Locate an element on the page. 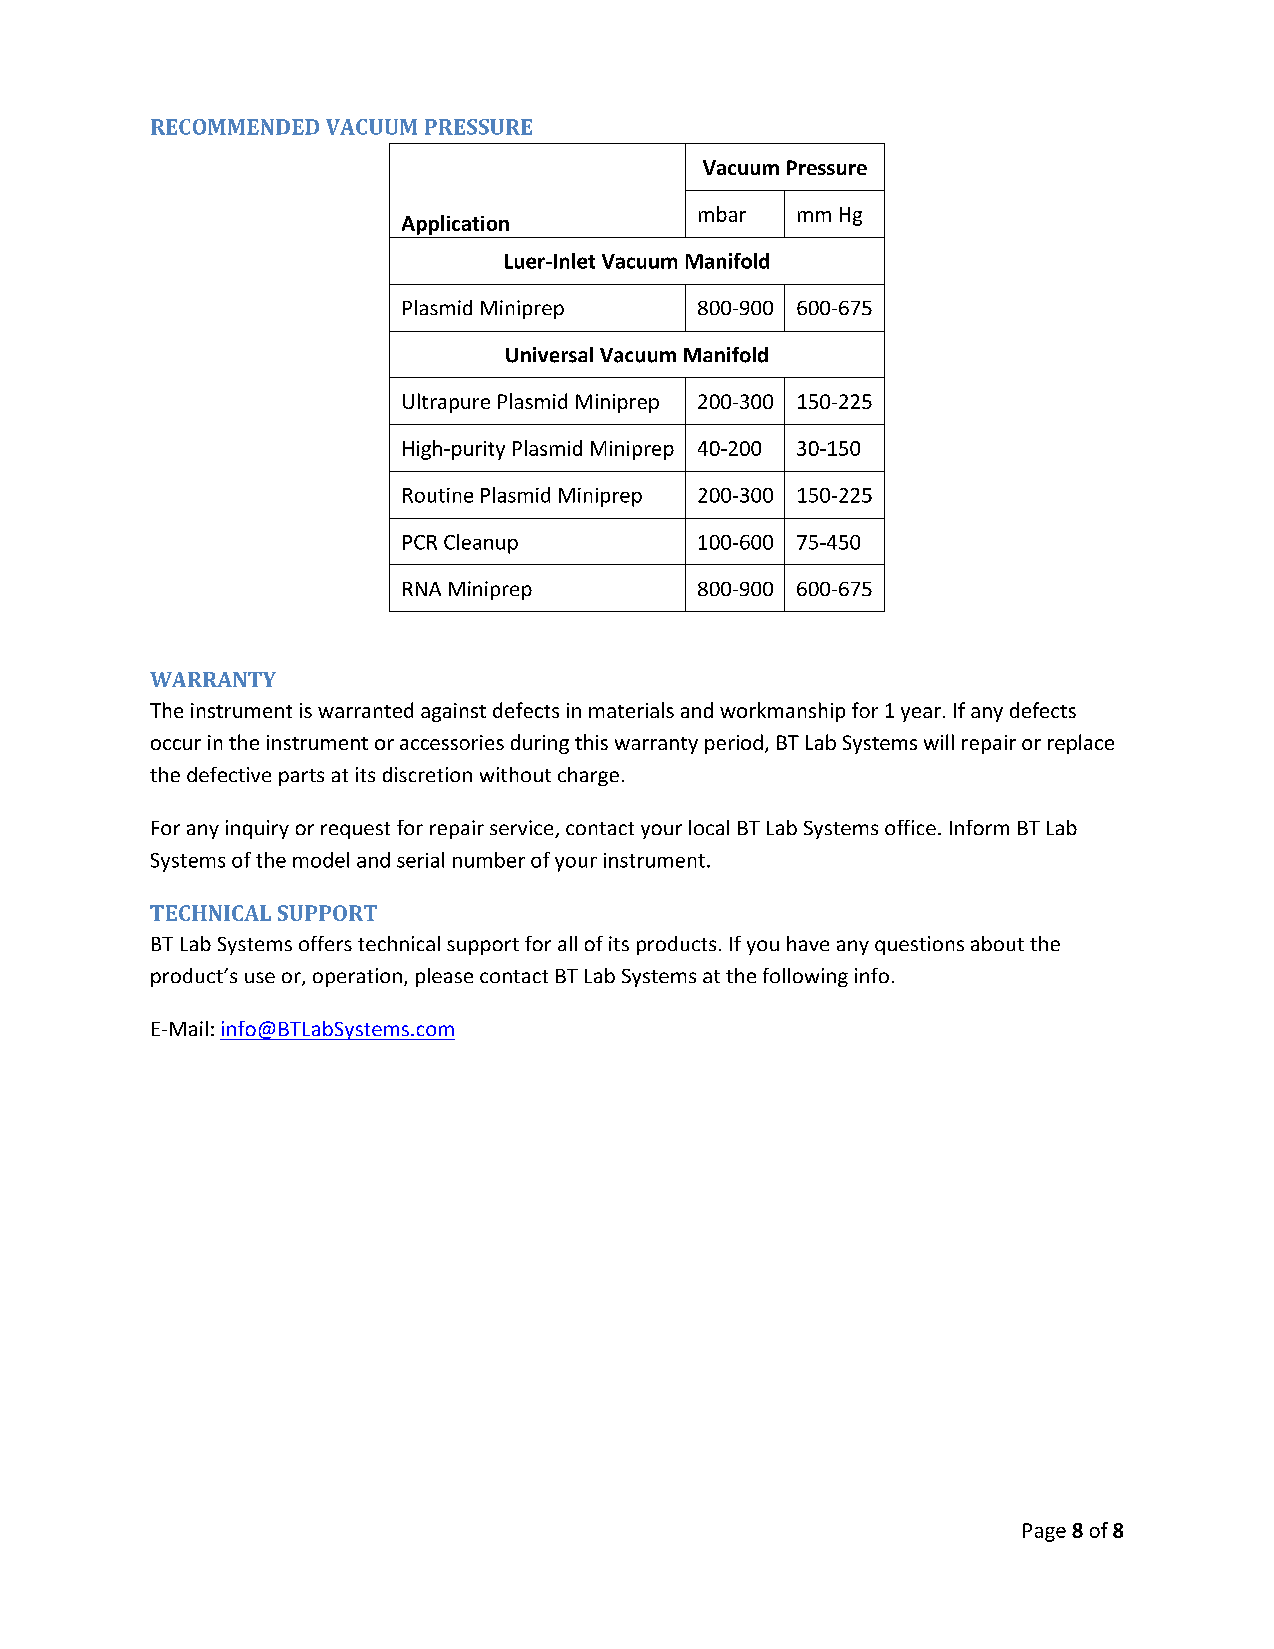 The width and height of the document is (1274, 1649). RECOMMENDED is located at coordinates (235, 127).
